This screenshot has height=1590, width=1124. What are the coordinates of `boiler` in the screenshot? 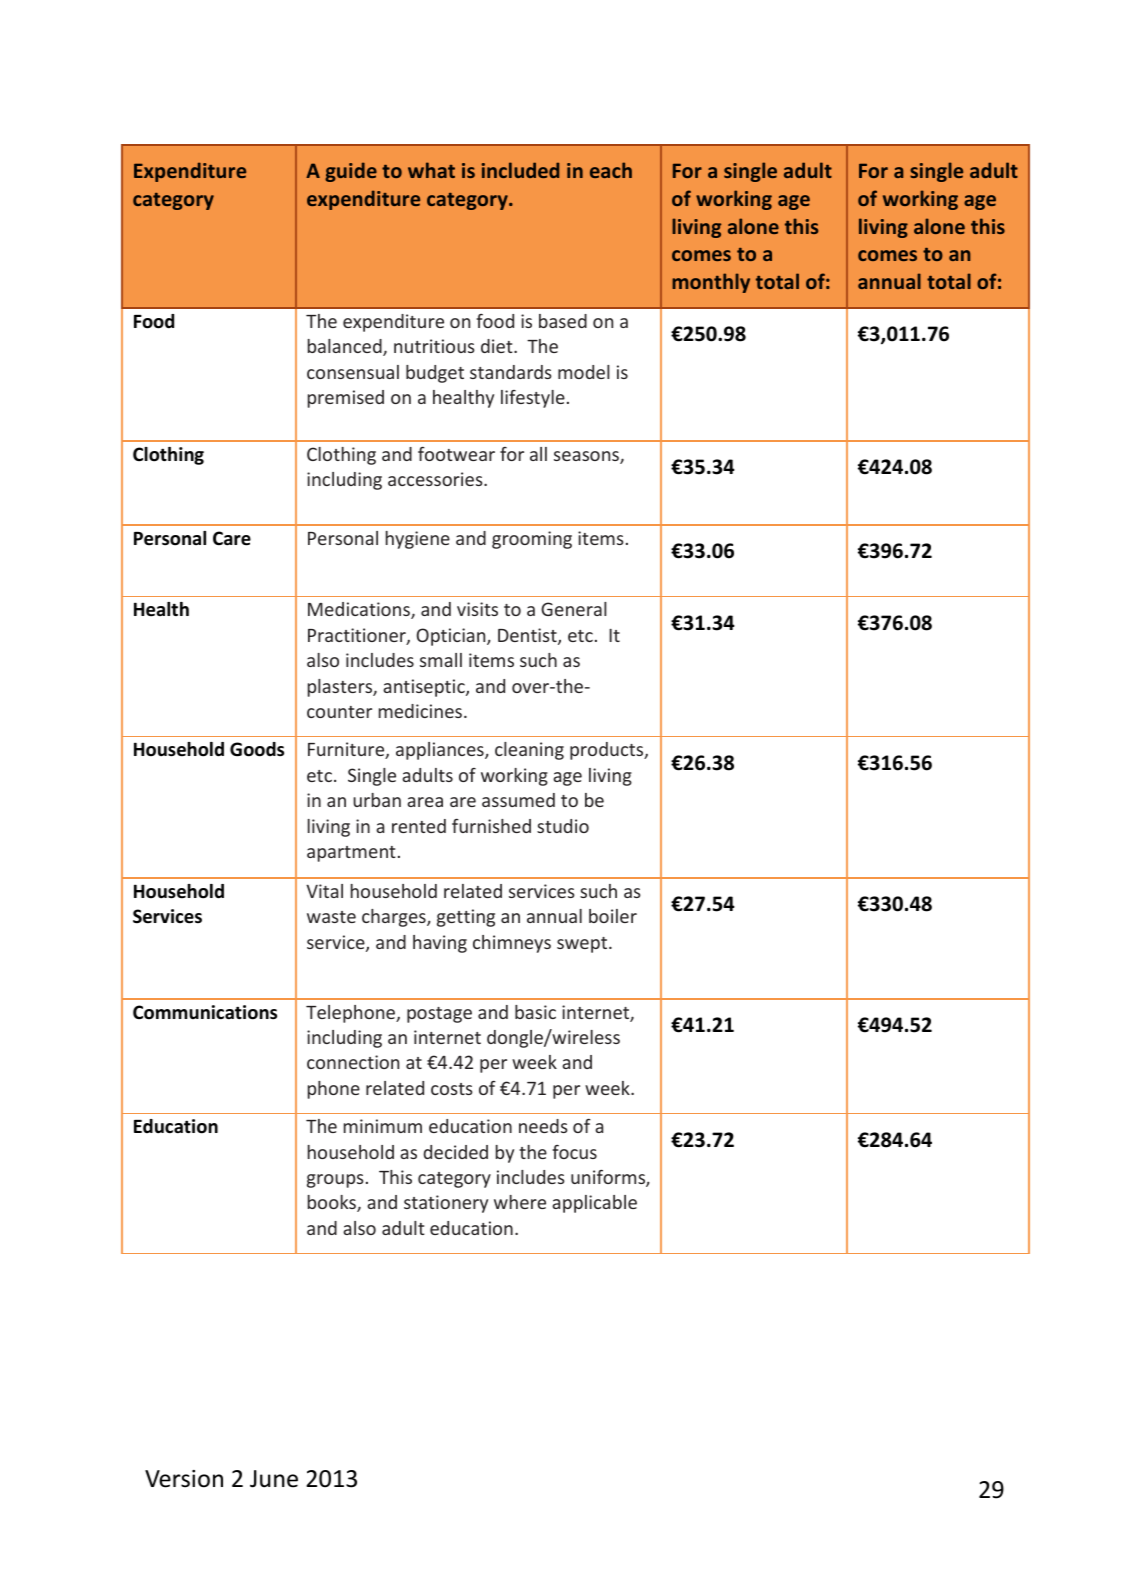 It's located at (613, 916).
